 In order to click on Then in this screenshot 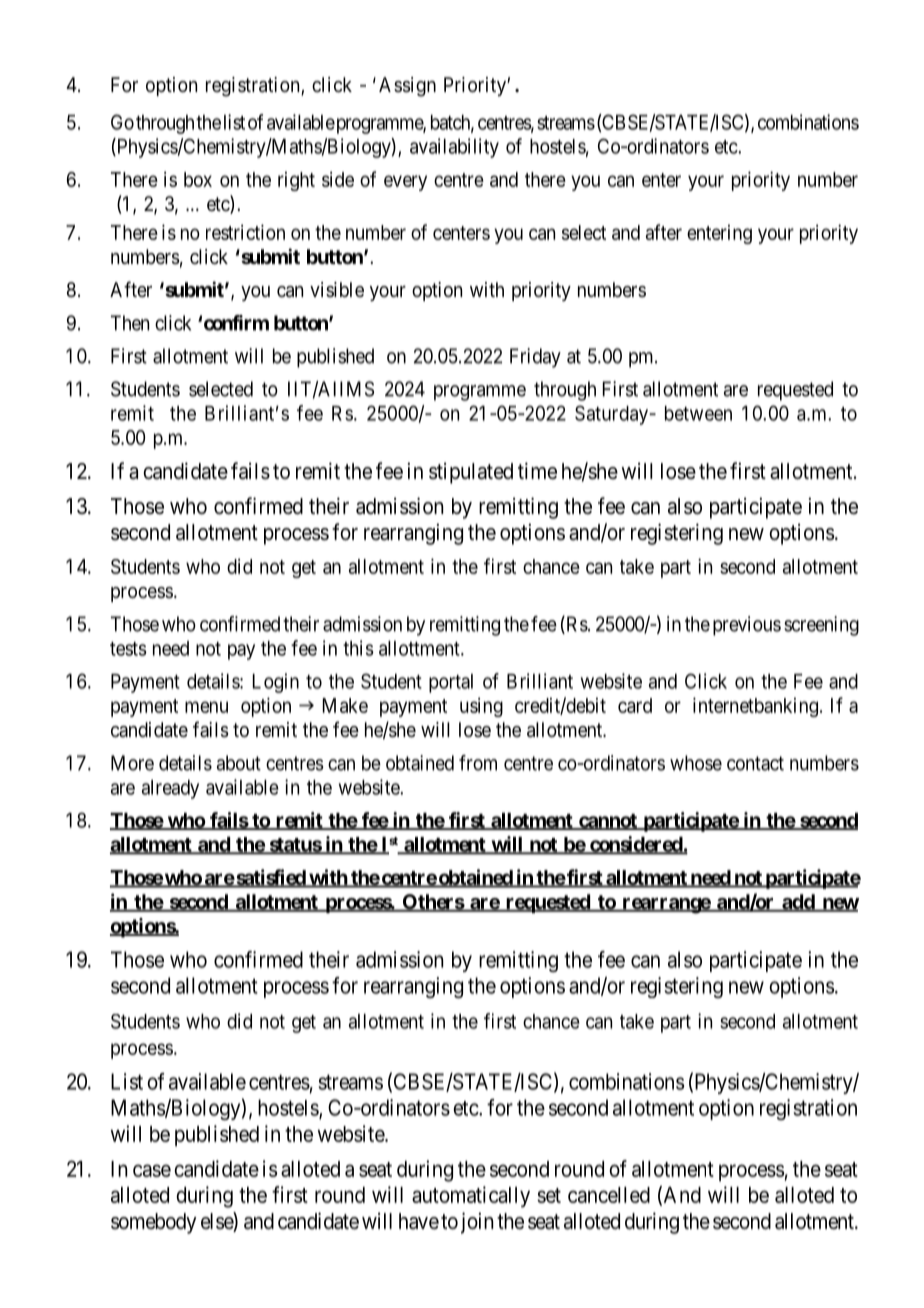, I will do `click(130, 323)`.
